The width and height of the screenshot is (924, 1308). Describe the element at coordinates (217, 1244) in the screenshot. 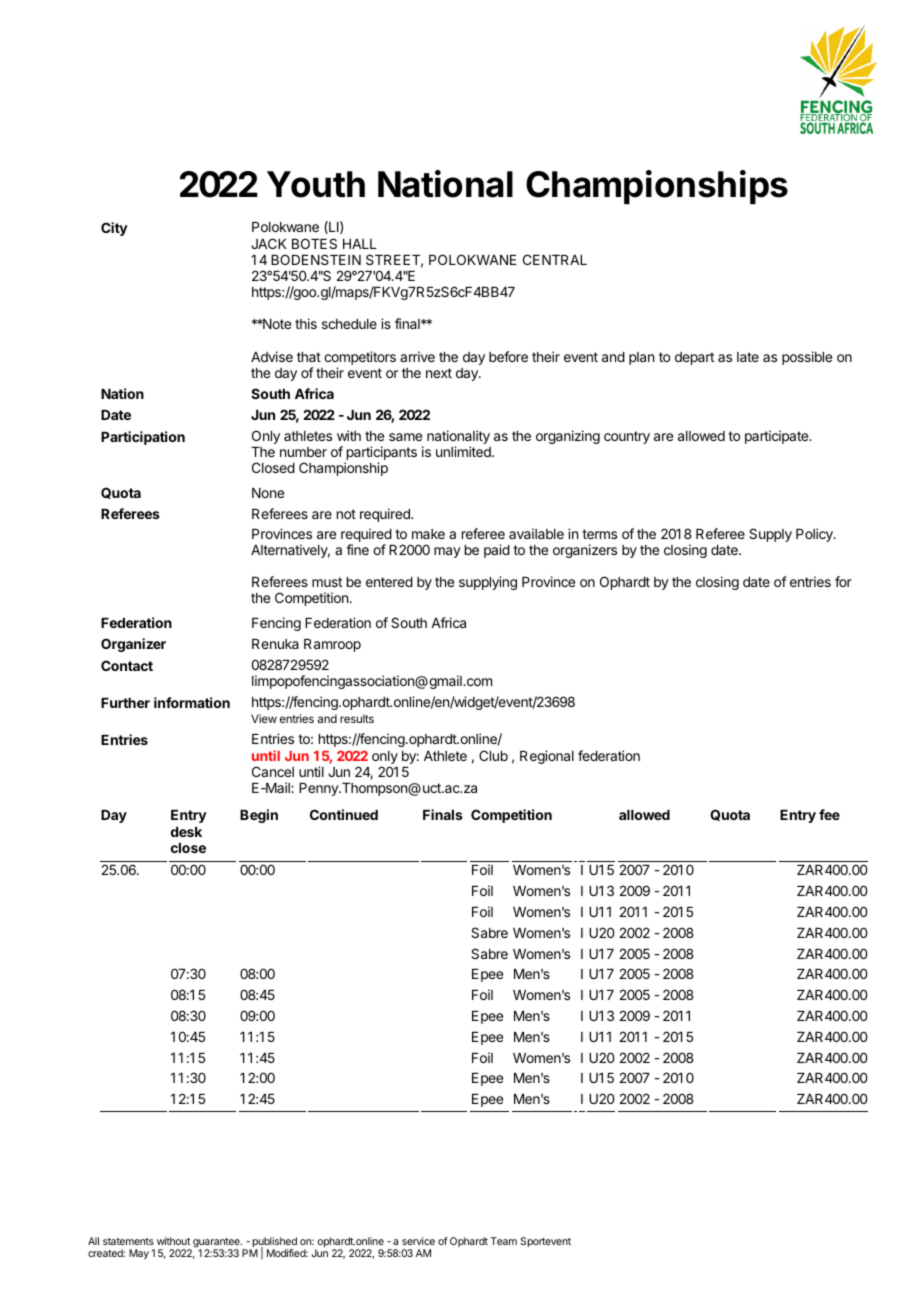

I see `guarantee` at that location.
